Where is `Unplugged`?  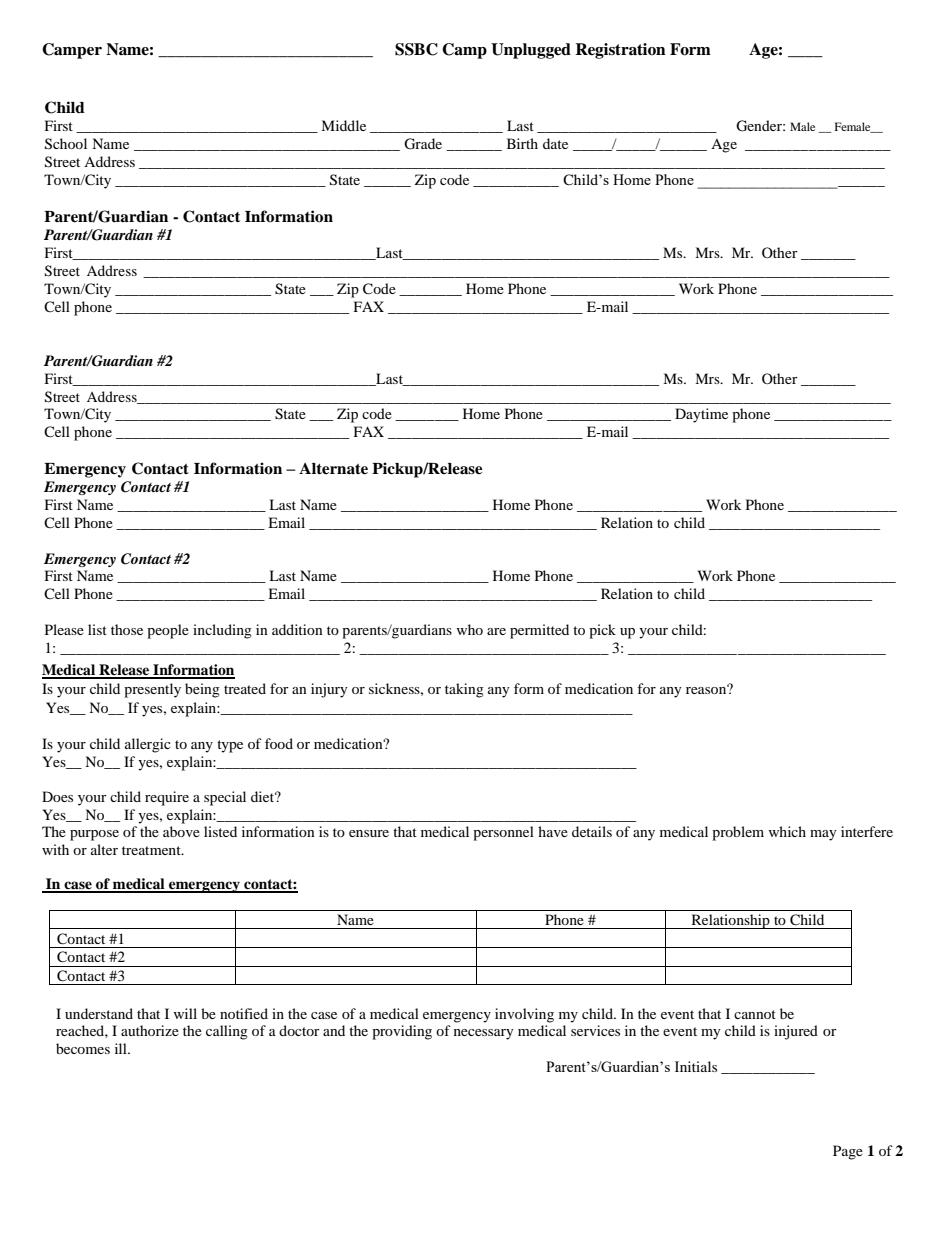 Unplugged is located at coordinates (531, 51).
